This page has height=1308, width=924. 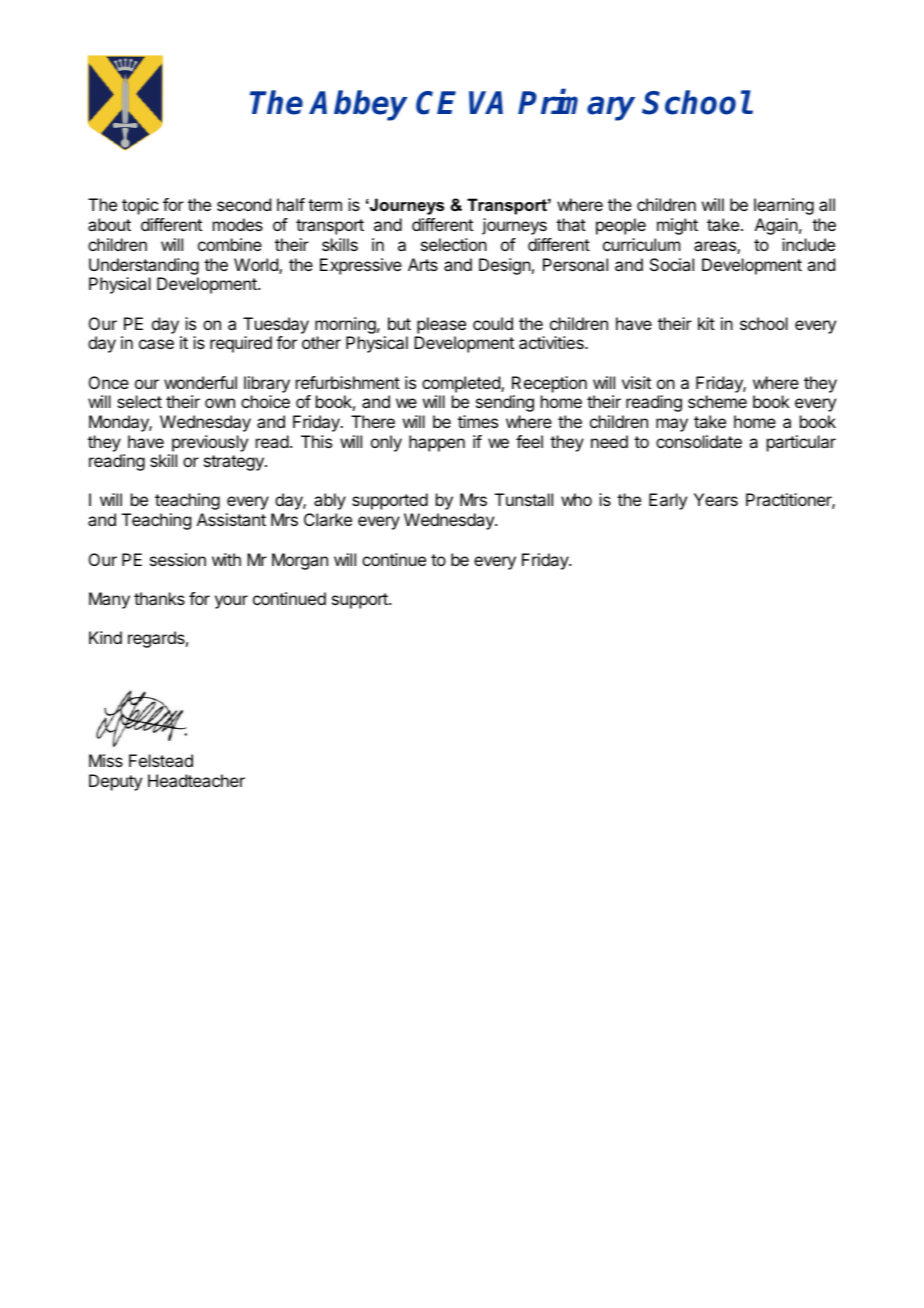 What do you see at coordinates (706, 323) in the page?
I see `kit` at bounding box center [706, 323].
